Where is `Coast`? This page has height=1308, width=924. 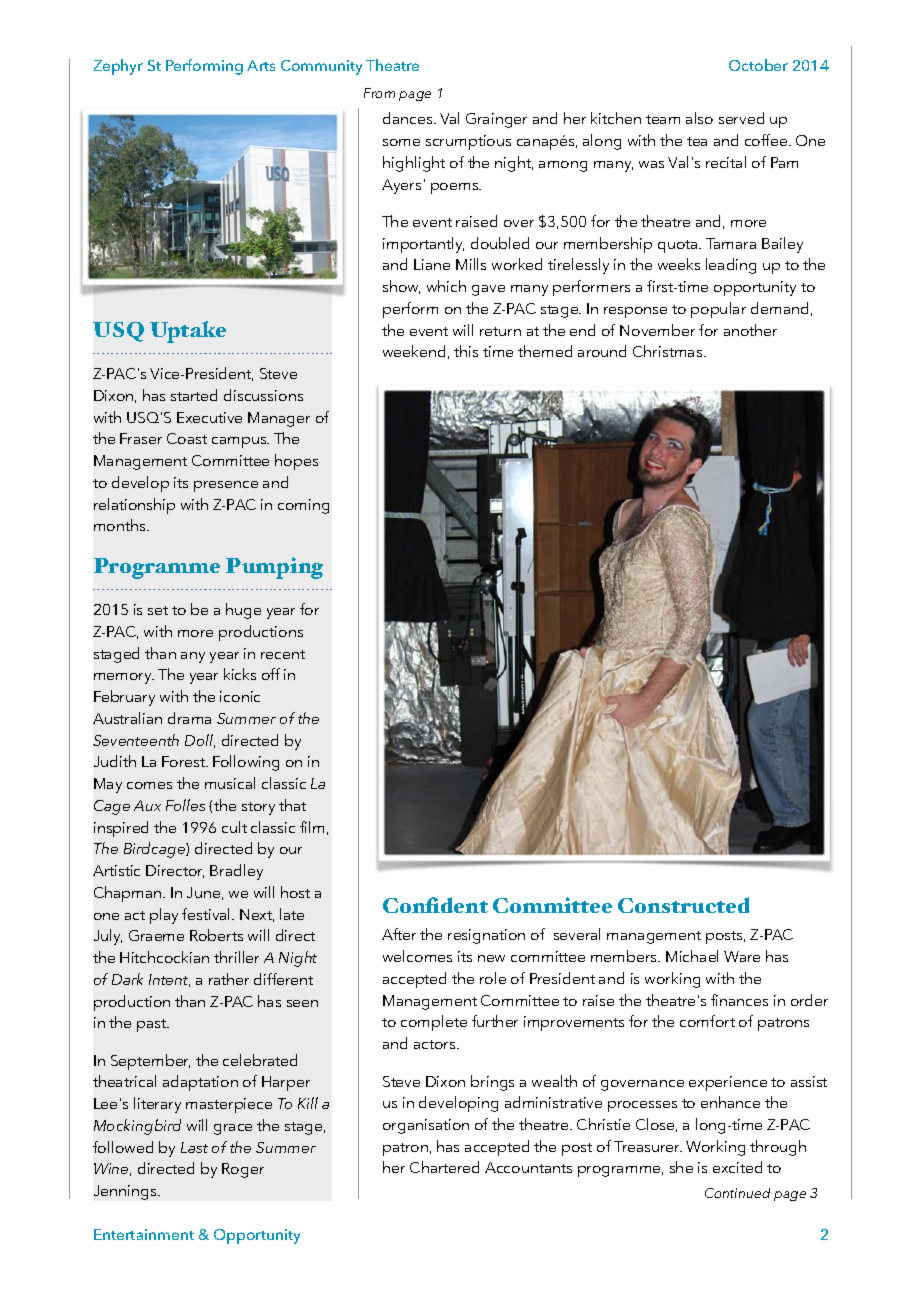
Coast is located at coordinates (187, 438).
